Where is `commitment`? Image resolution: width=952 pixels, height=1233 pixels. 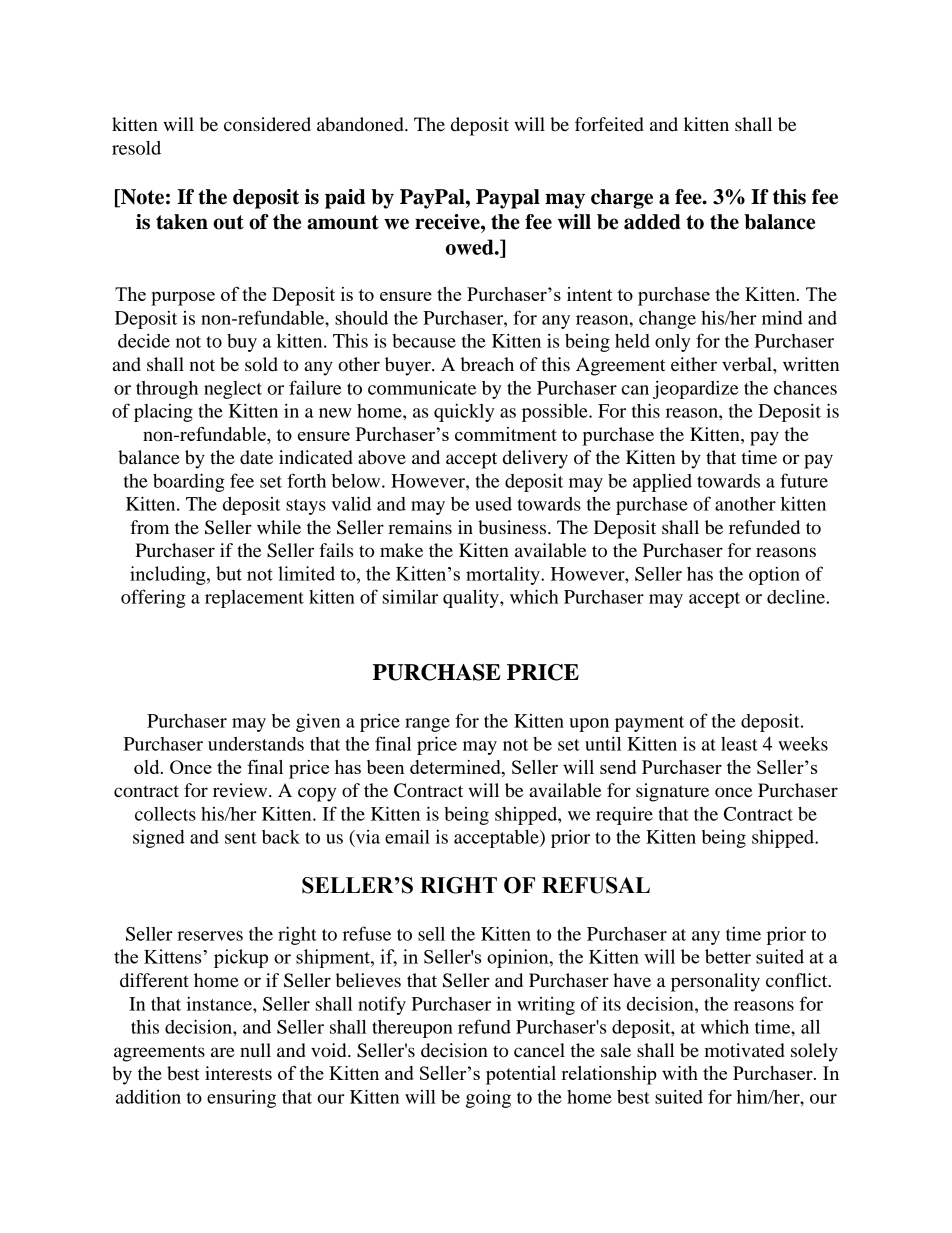 commitment is located at coordinates (506, 434).
